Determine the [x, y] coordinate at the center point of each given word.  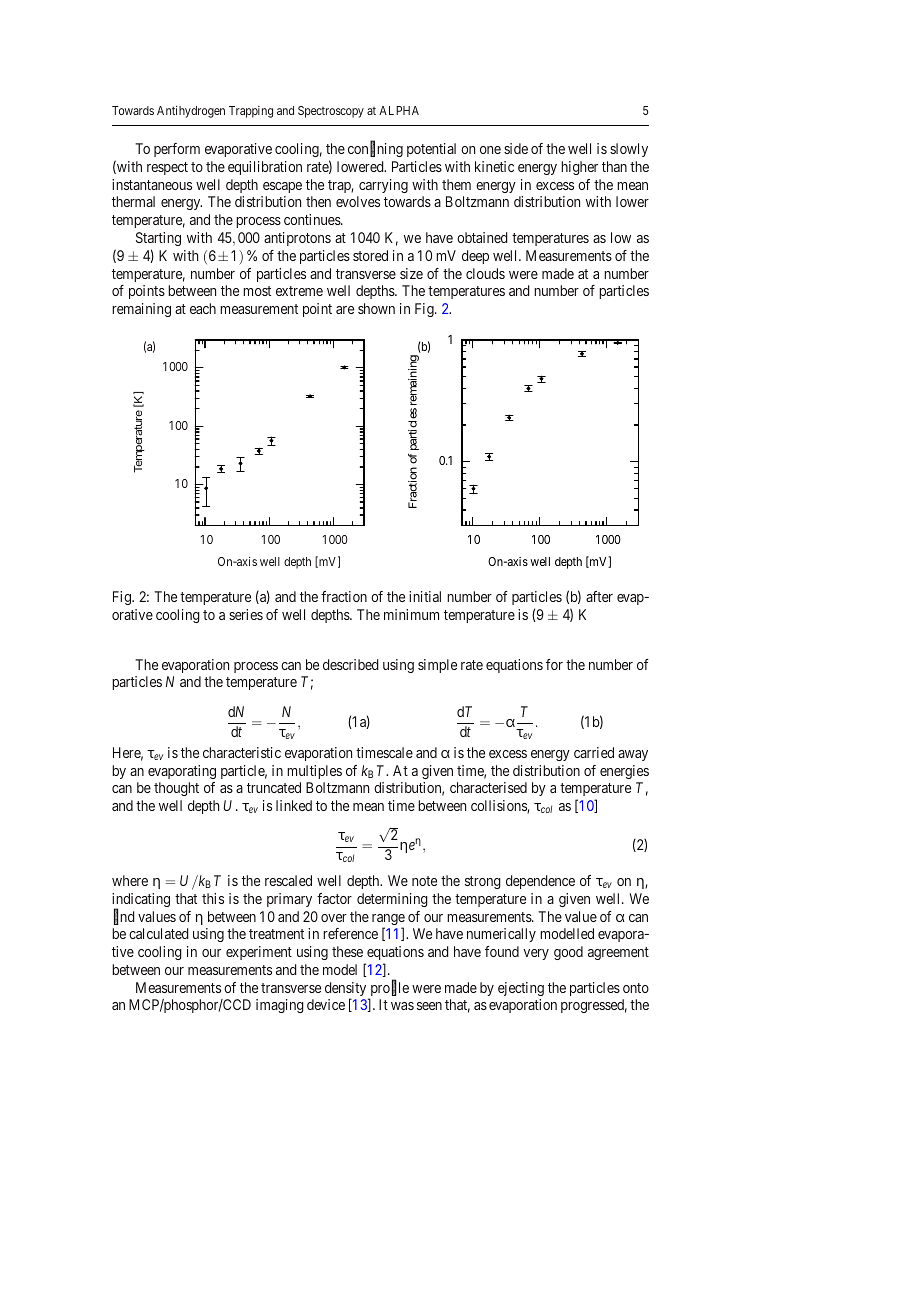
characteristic [242, 752]
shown [376, 308]
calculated [159, 933]
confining [375, 149]
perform [177, 150]
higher [579, 168]
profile [388, 990]
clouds [485, 273]
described [351, 664]
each [203, 308]
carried [594, 752]
